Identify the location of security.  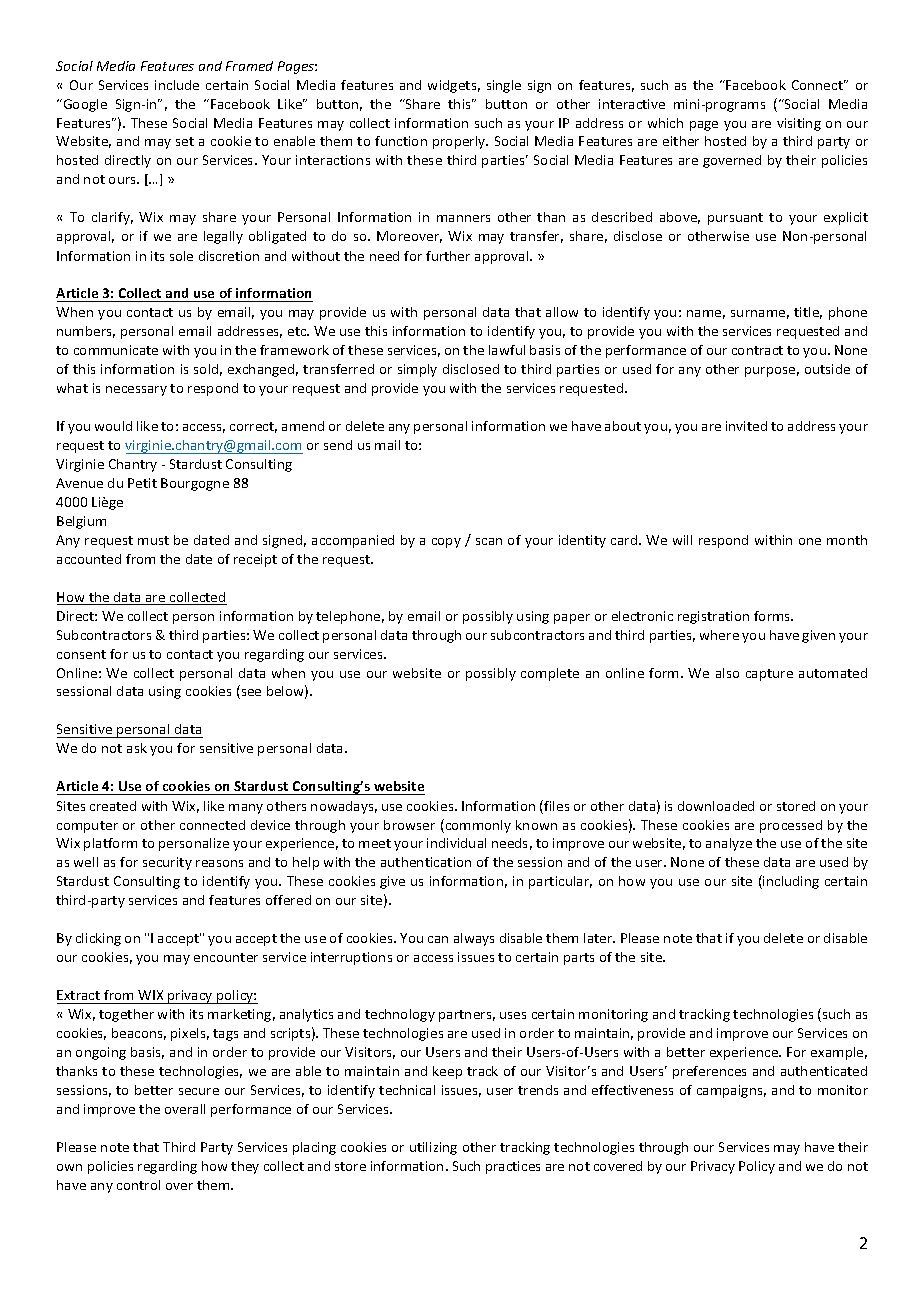
(167, 863).
